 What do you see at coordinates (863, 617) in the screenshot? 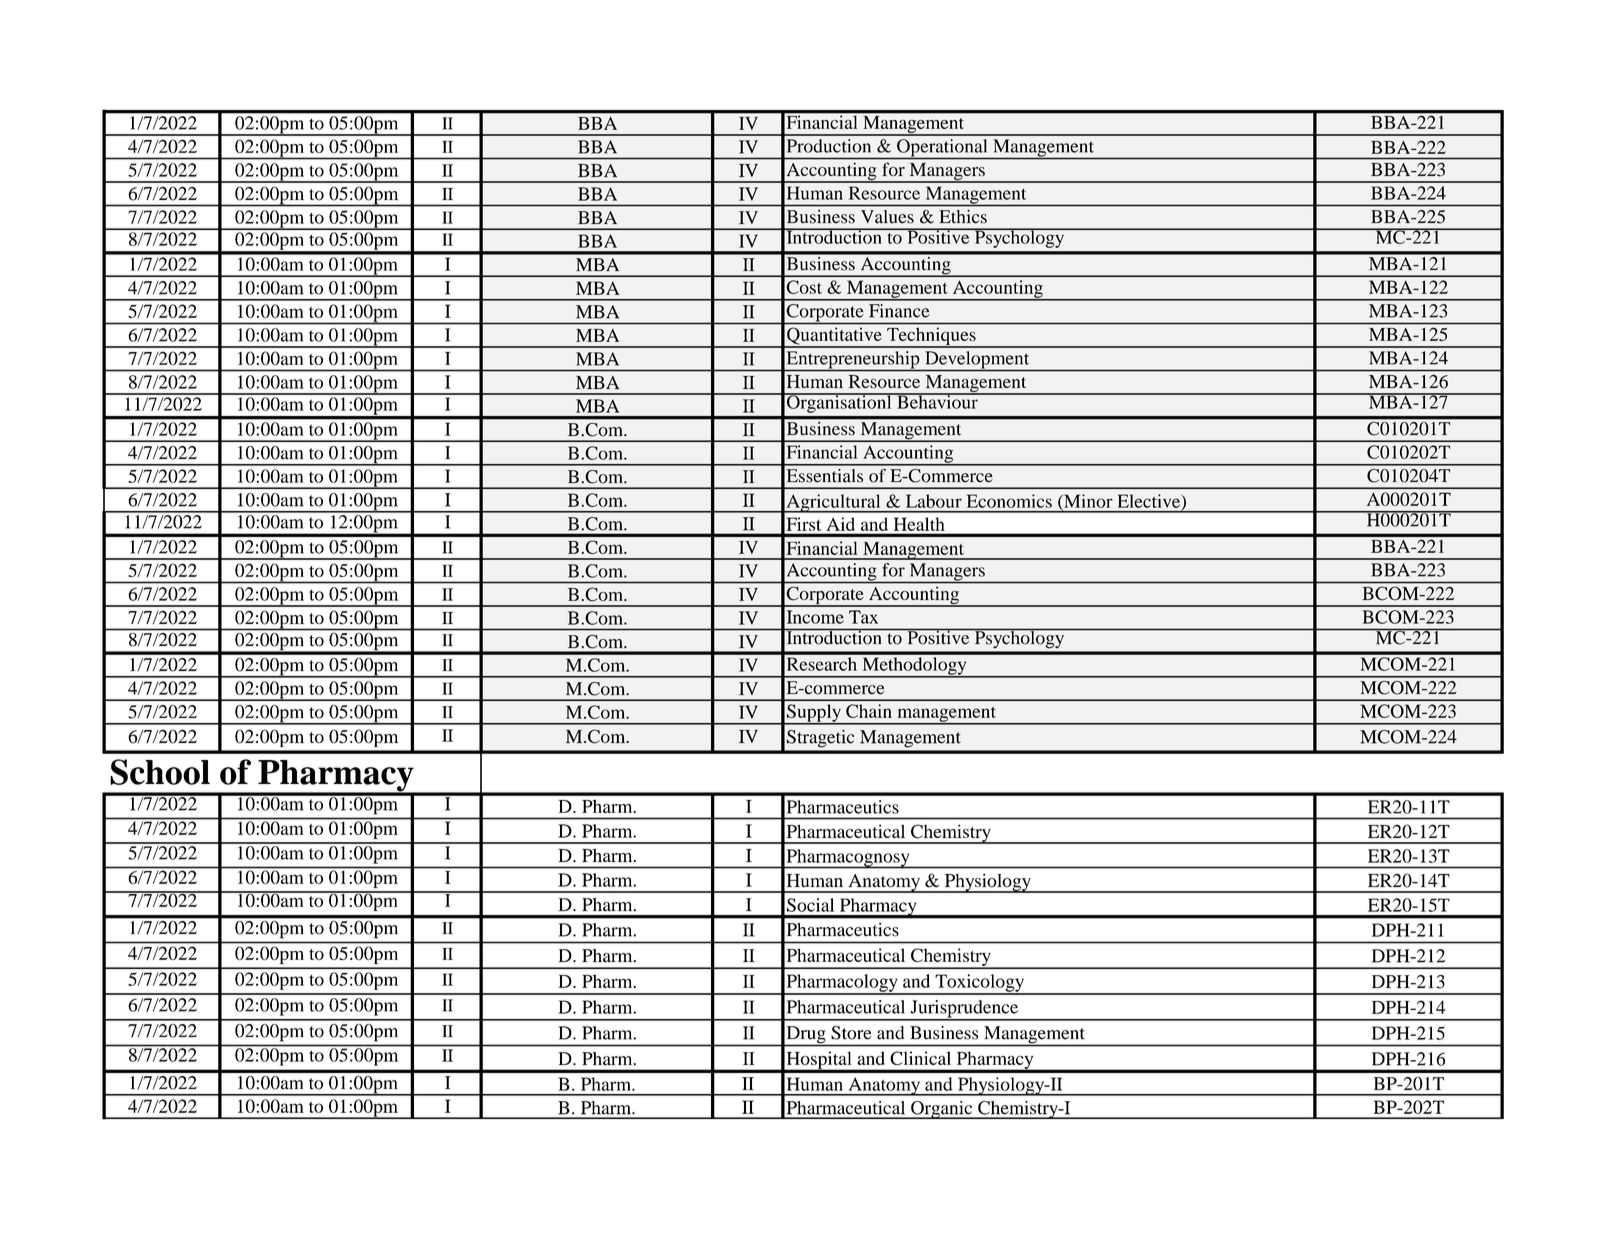
I see `Tax` at bounding box center [863, 617].
